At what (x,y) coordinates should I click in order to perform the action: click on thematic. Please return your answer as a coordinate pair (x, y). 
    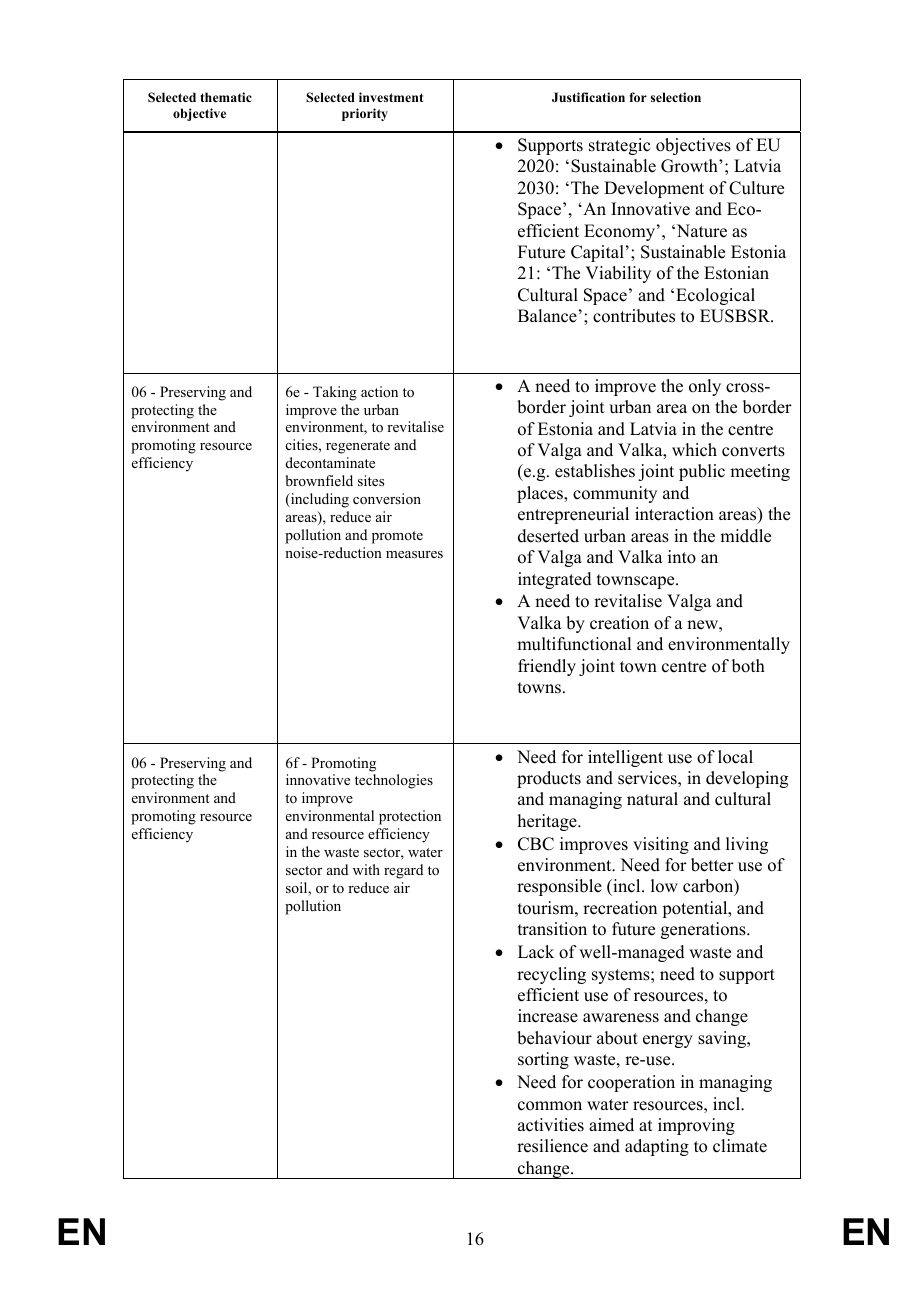
    Looking at the image, I should click on (226, 97).
